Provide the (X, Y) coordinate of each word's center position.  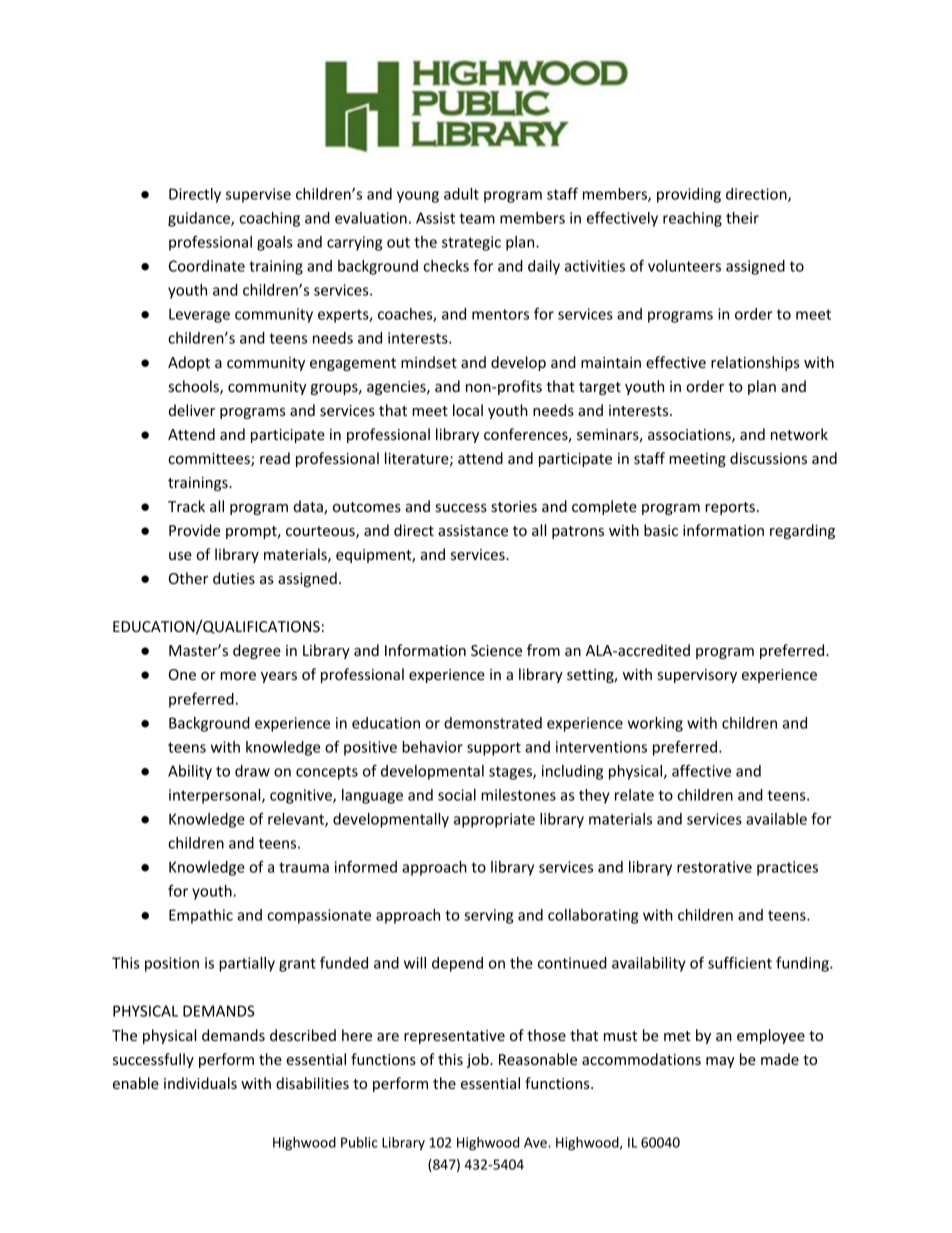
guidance (200, 219)
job (478, 1060)
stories (514, 506)
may (720, 1062)
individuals (200, 1083)
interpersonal (216, 796)
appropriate (494, 820)
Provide (194, 530)
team (477, 218)
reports (730, 508)
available (776, 819)
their (742, 218)
